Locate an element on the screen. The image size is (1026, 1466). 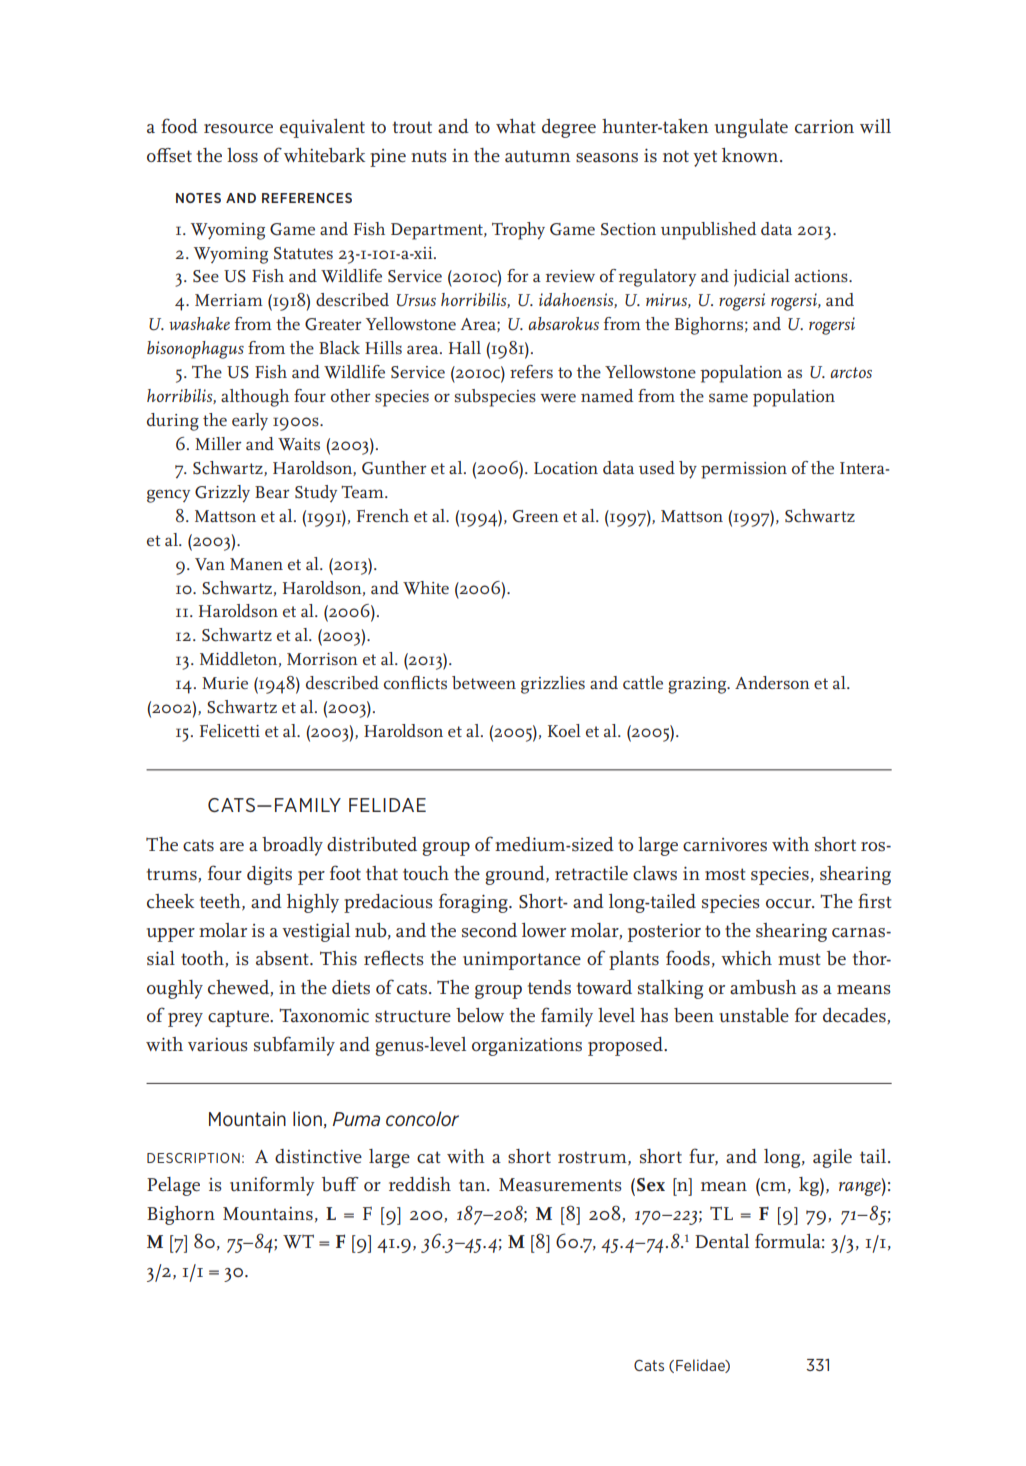
autumn is located at coordinates (537, 156).
